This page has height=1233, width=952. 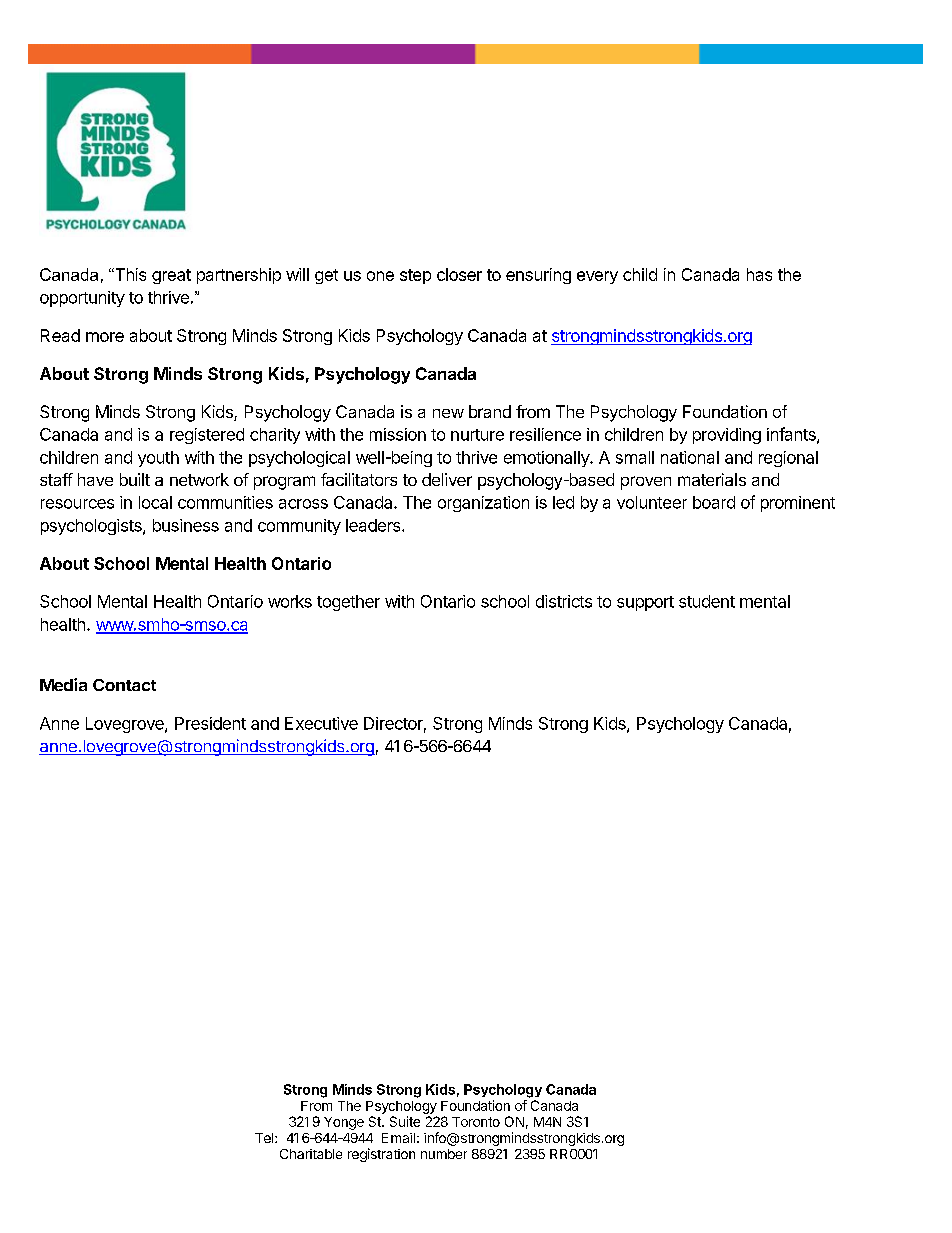 I want to click on Toronto, so click(x=476, y=1122).
